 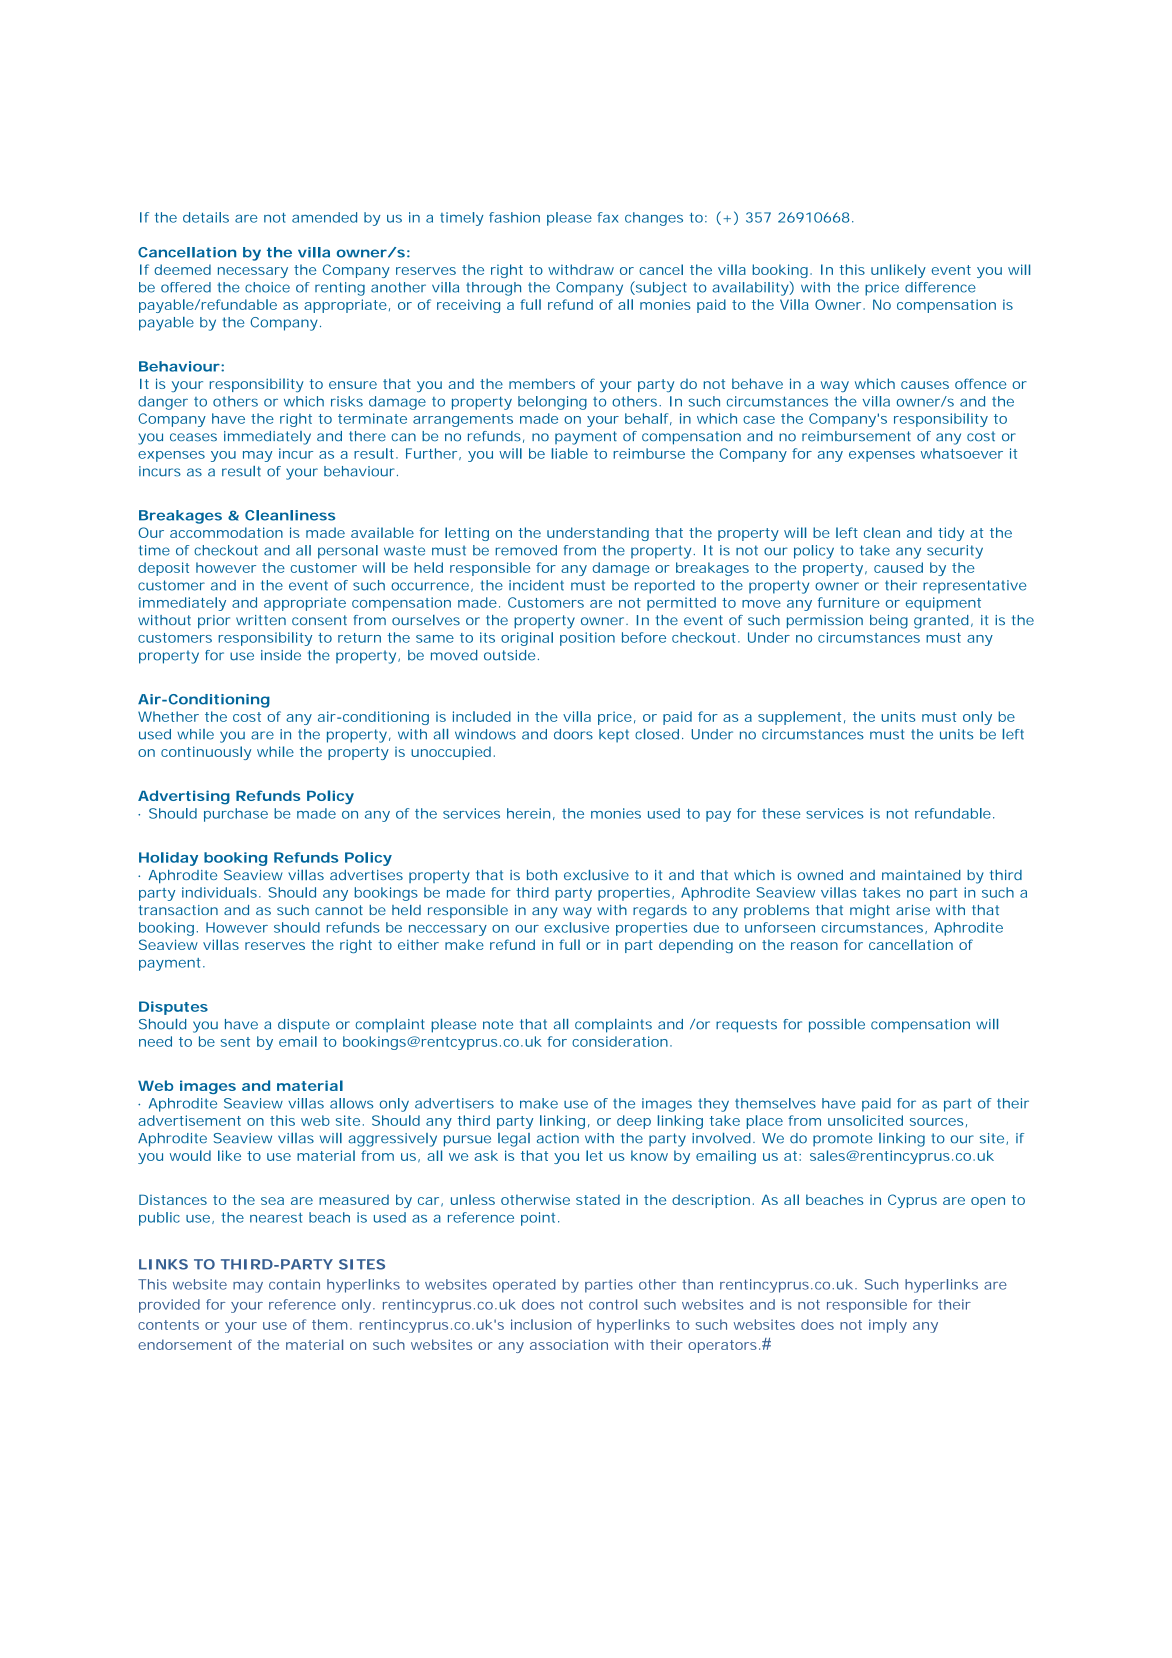 What do you see at coordinates (294, 1284) in the page?
I see `contain` at bounding box center [294, 1284].
